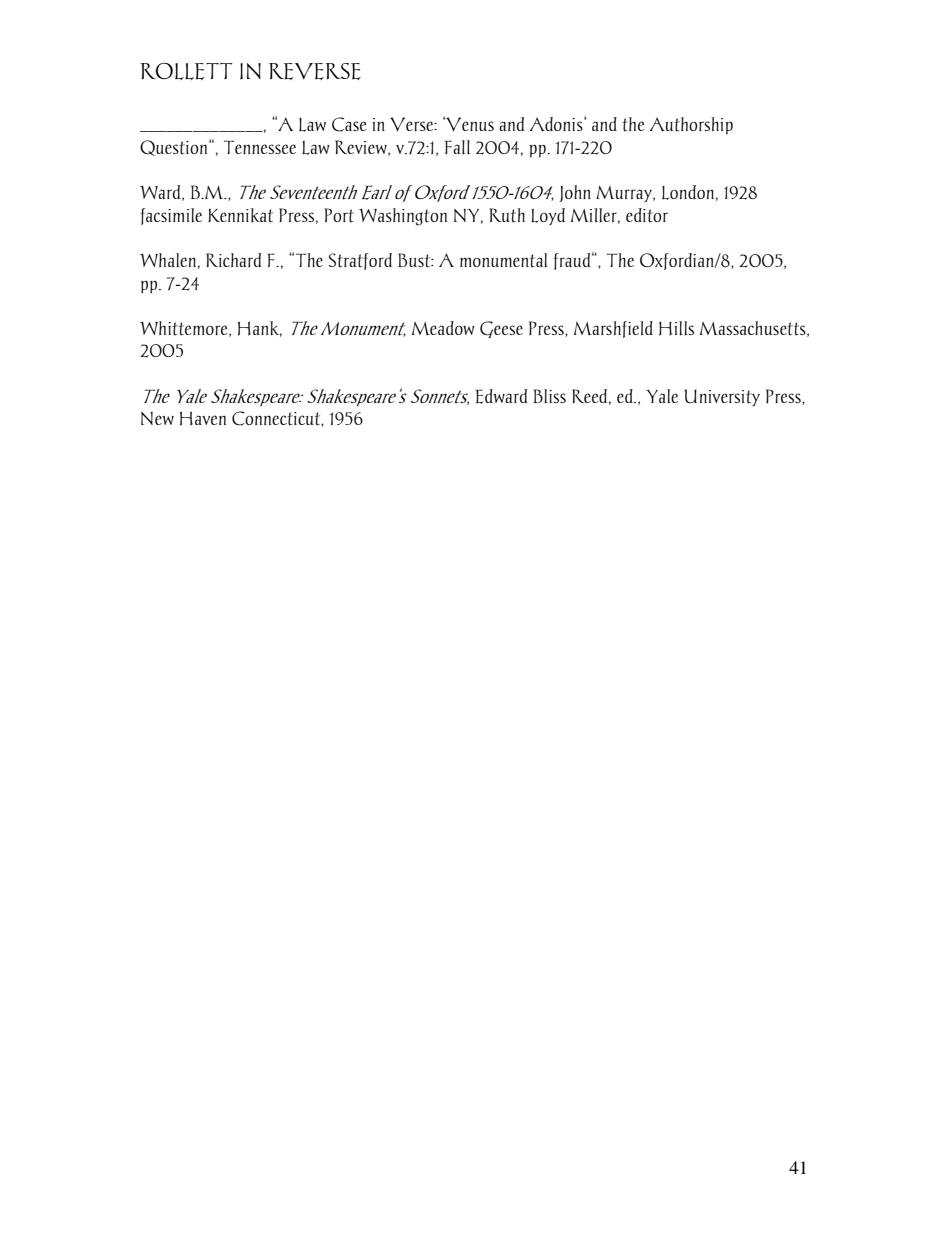  Describe the element at coordinates (203, 418) in the screenshot. I see `Haven` at that location.
